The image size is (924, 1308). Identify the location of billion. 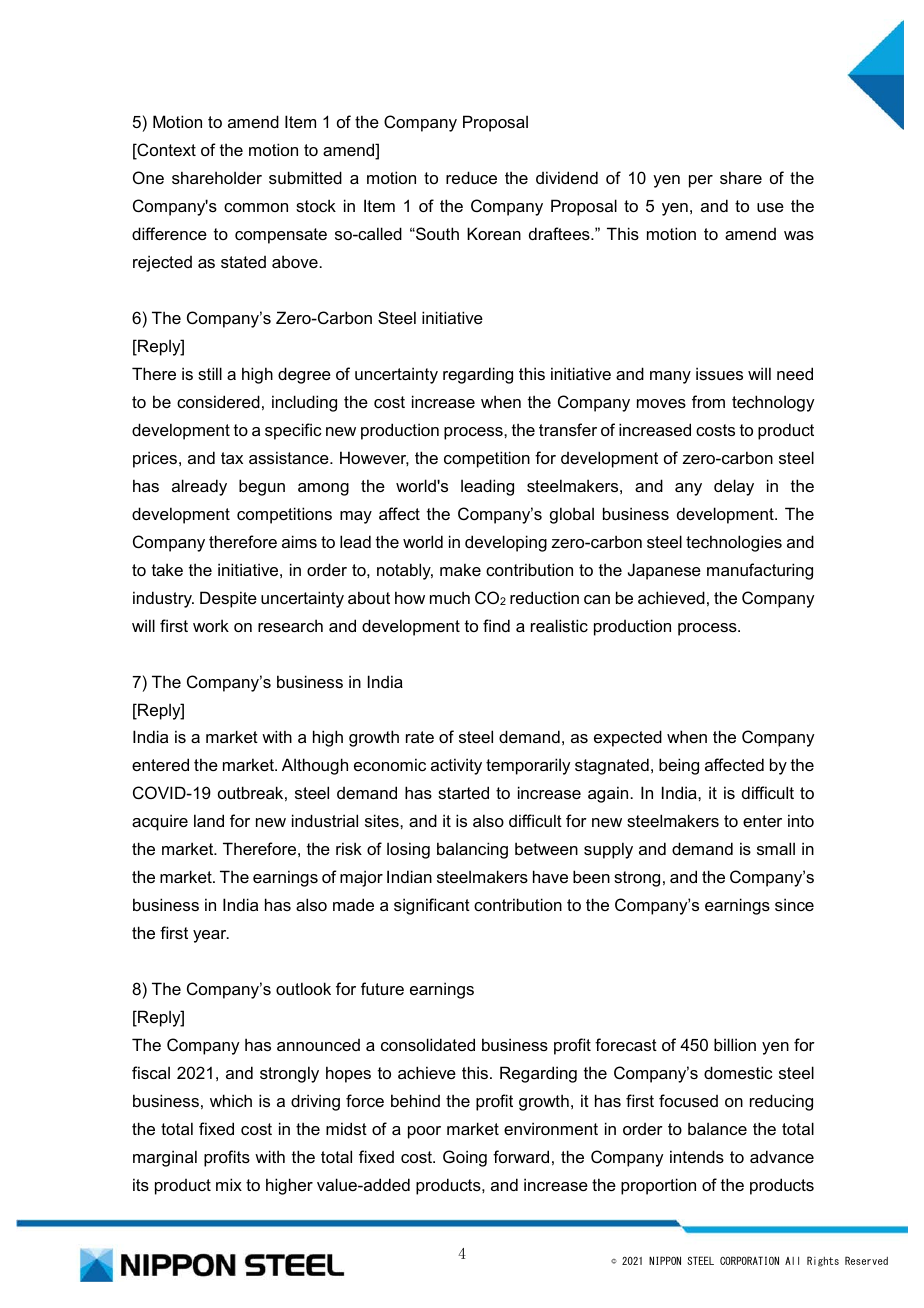
(735, 1044).
